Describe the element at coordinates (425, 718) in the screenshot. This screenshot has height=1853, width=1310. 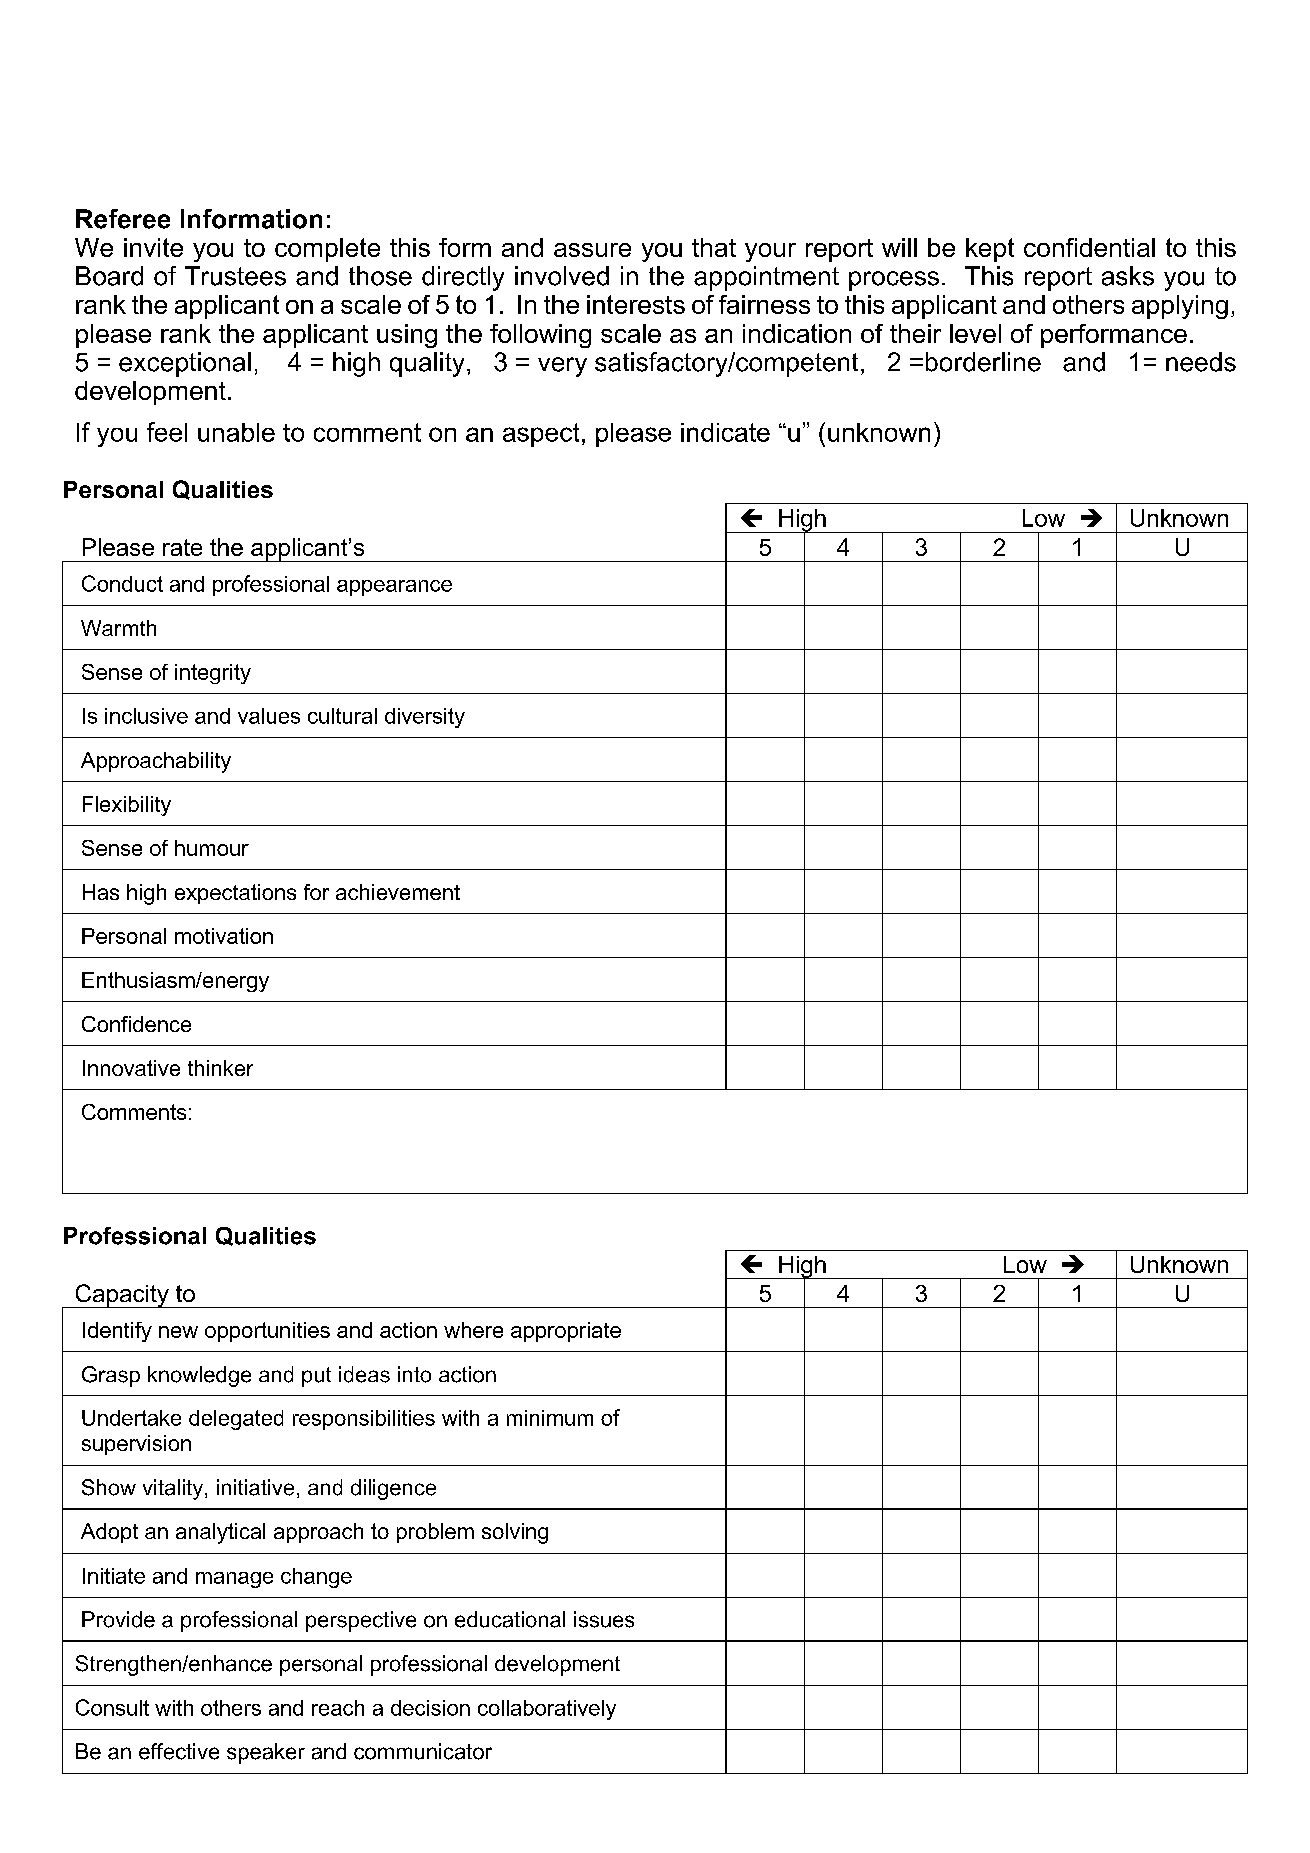
I see `diversity` at that location.
